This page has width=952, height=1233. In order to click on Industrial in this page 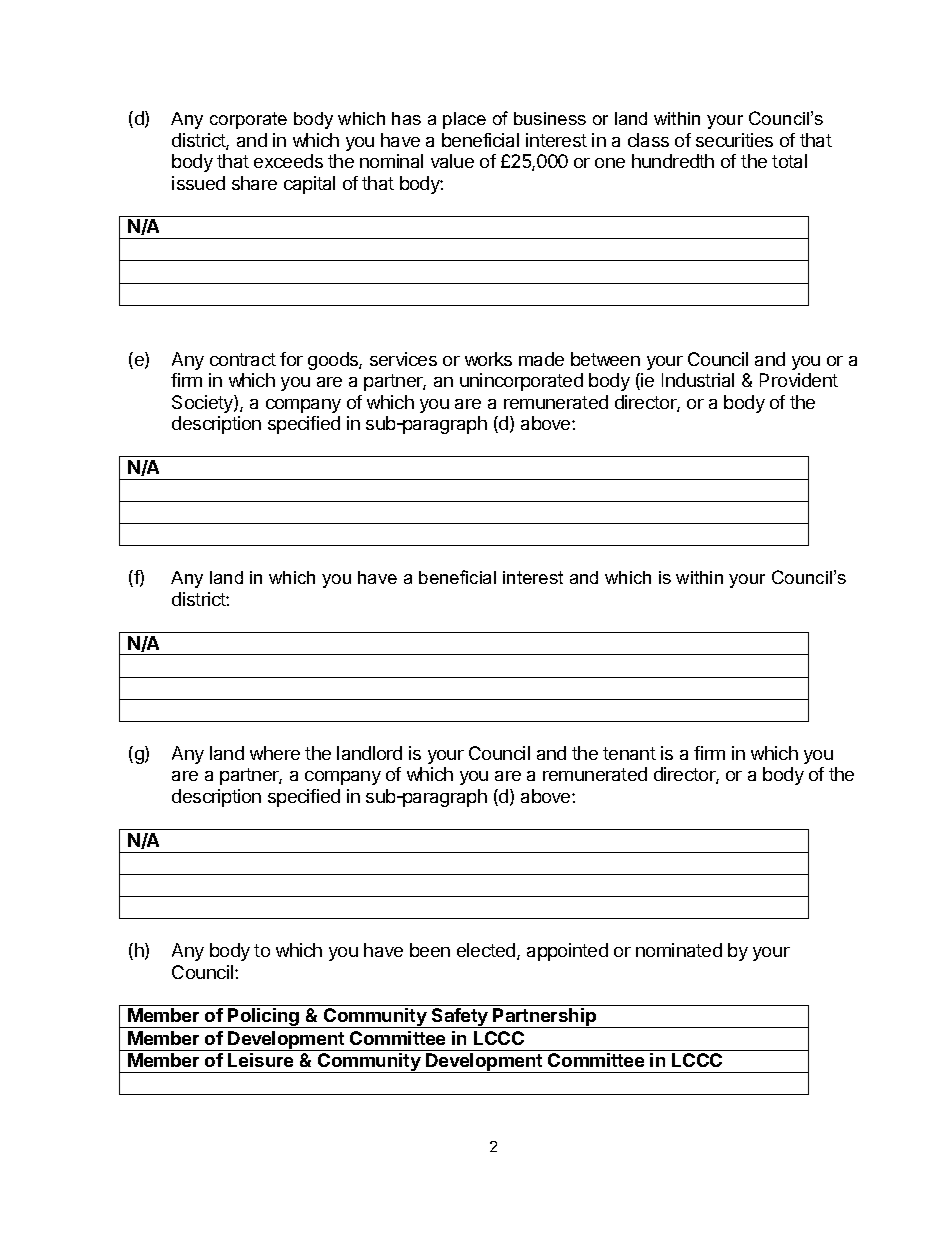, I will do `click(698, 380)`.
